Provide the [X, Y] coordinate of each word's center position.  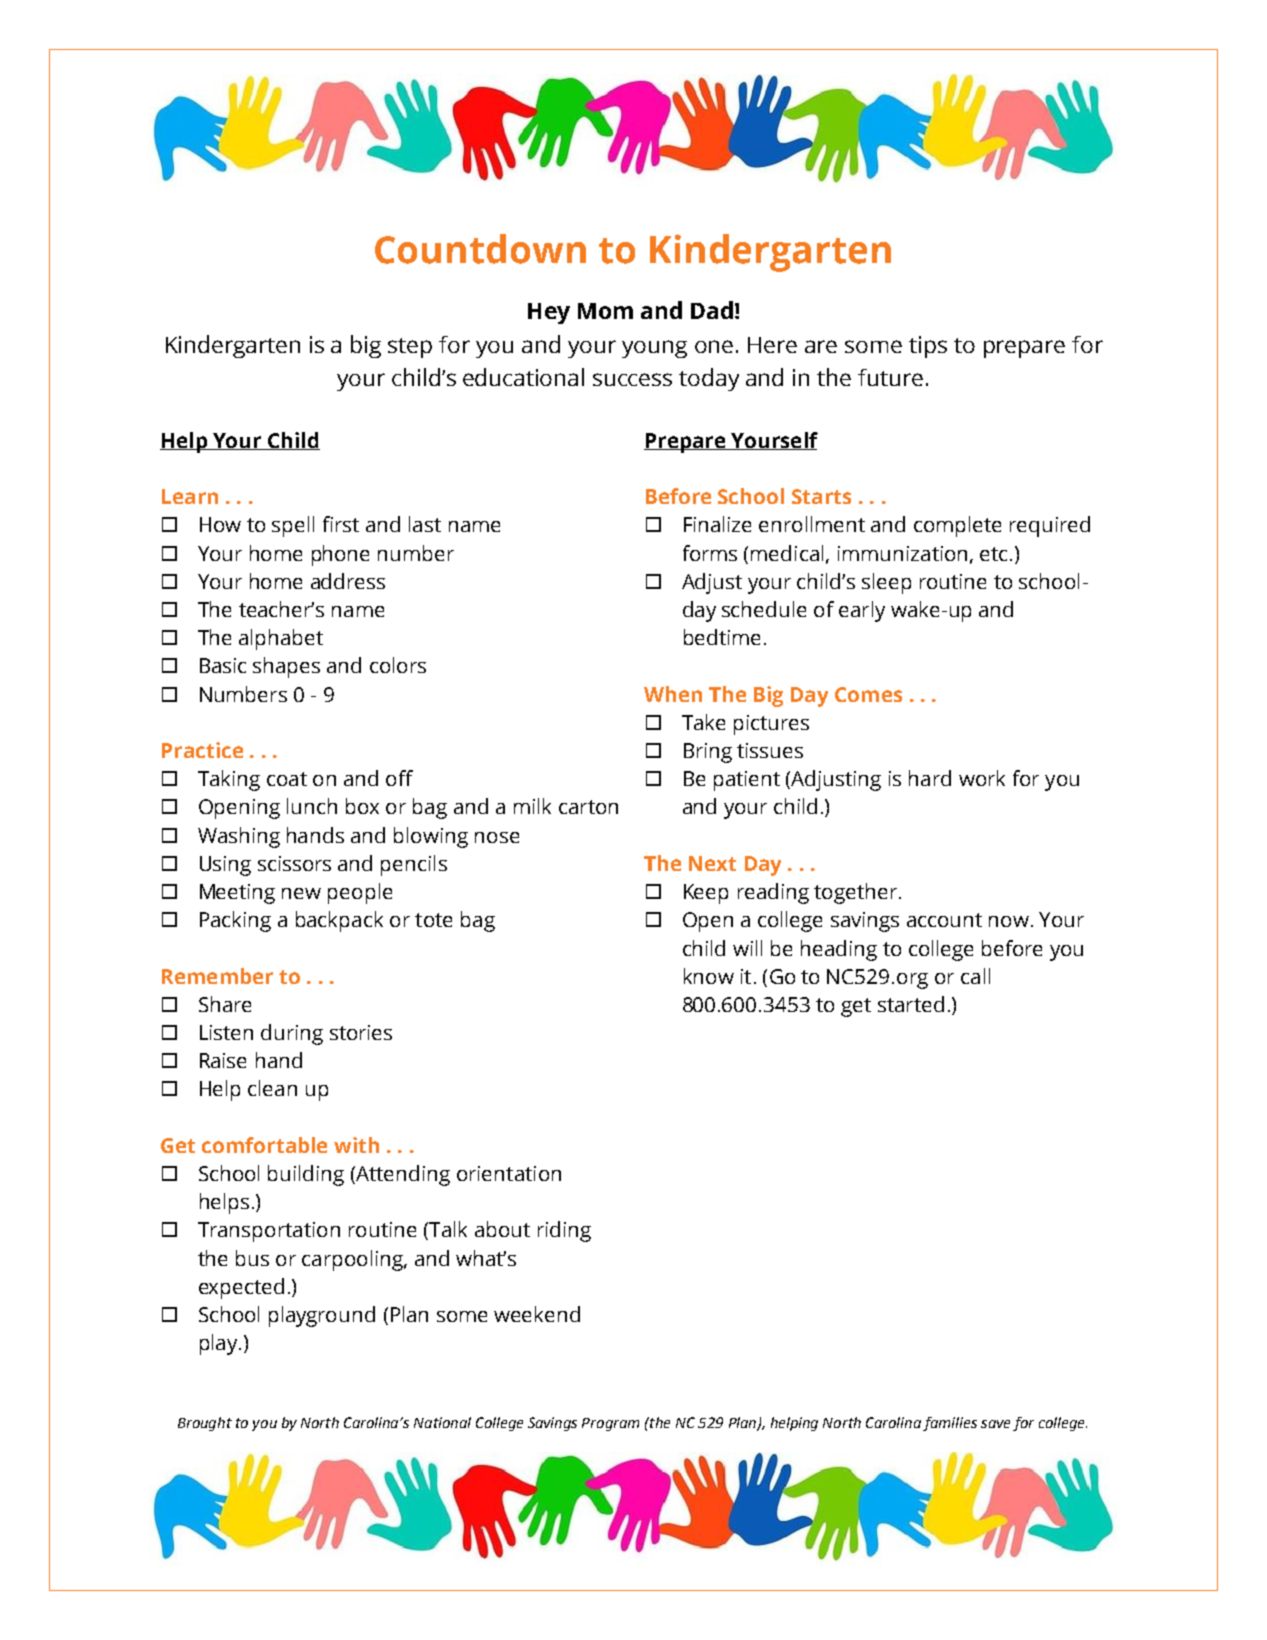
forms [710, 553]
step [410, 348]
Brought [205, 1424]
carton [588, 807]
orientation [509, 1173]
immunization [902, 553]
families [950, 1424]
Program [610, 1424]
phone [340, 555]
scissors [294, 863]
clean [272, 1088]
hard [930, 778]
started [911, 1004]
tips [928, 347]
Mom [605, 311]
